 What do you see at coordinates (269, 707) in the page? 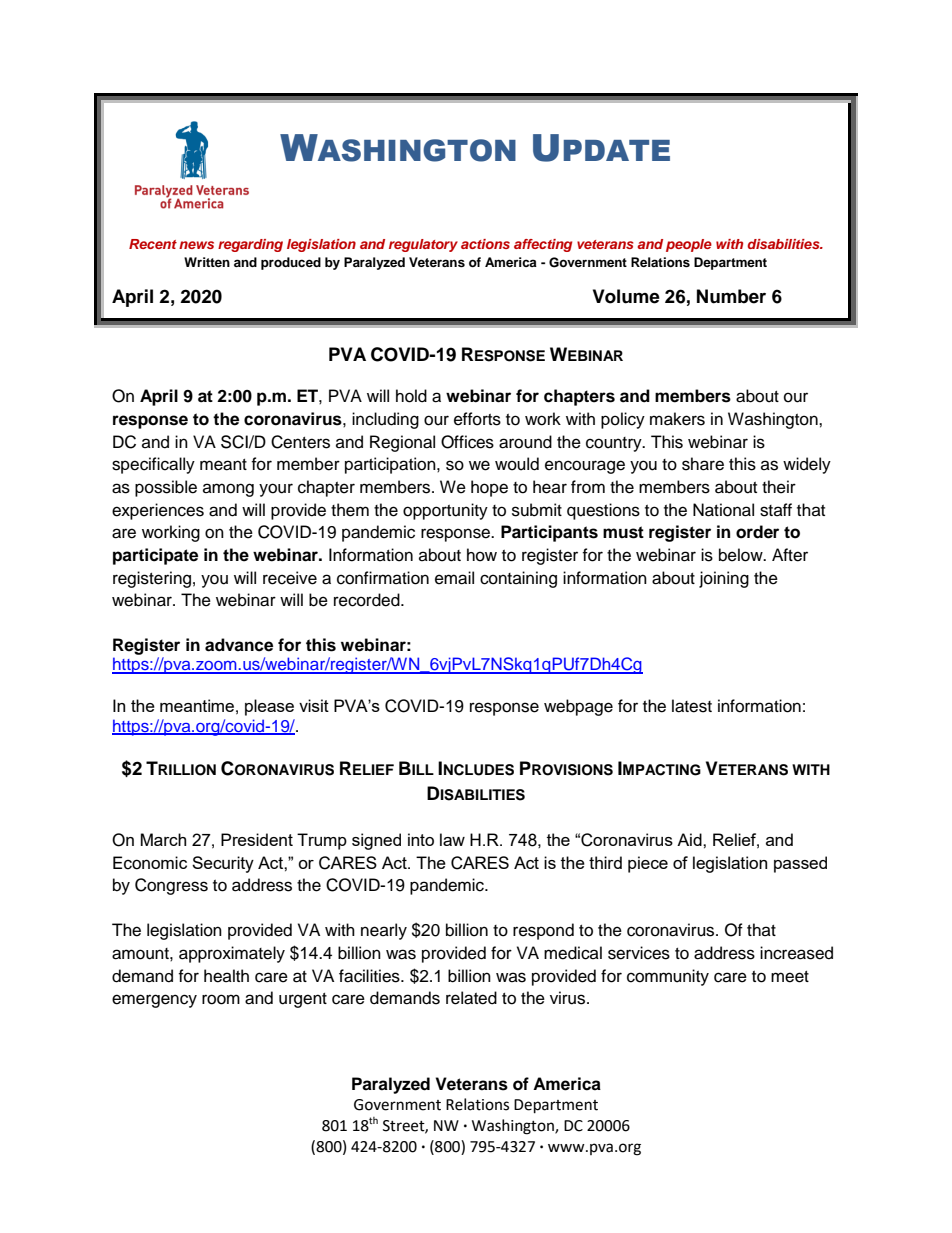
I see `please` at bounding box center [269, 707].
